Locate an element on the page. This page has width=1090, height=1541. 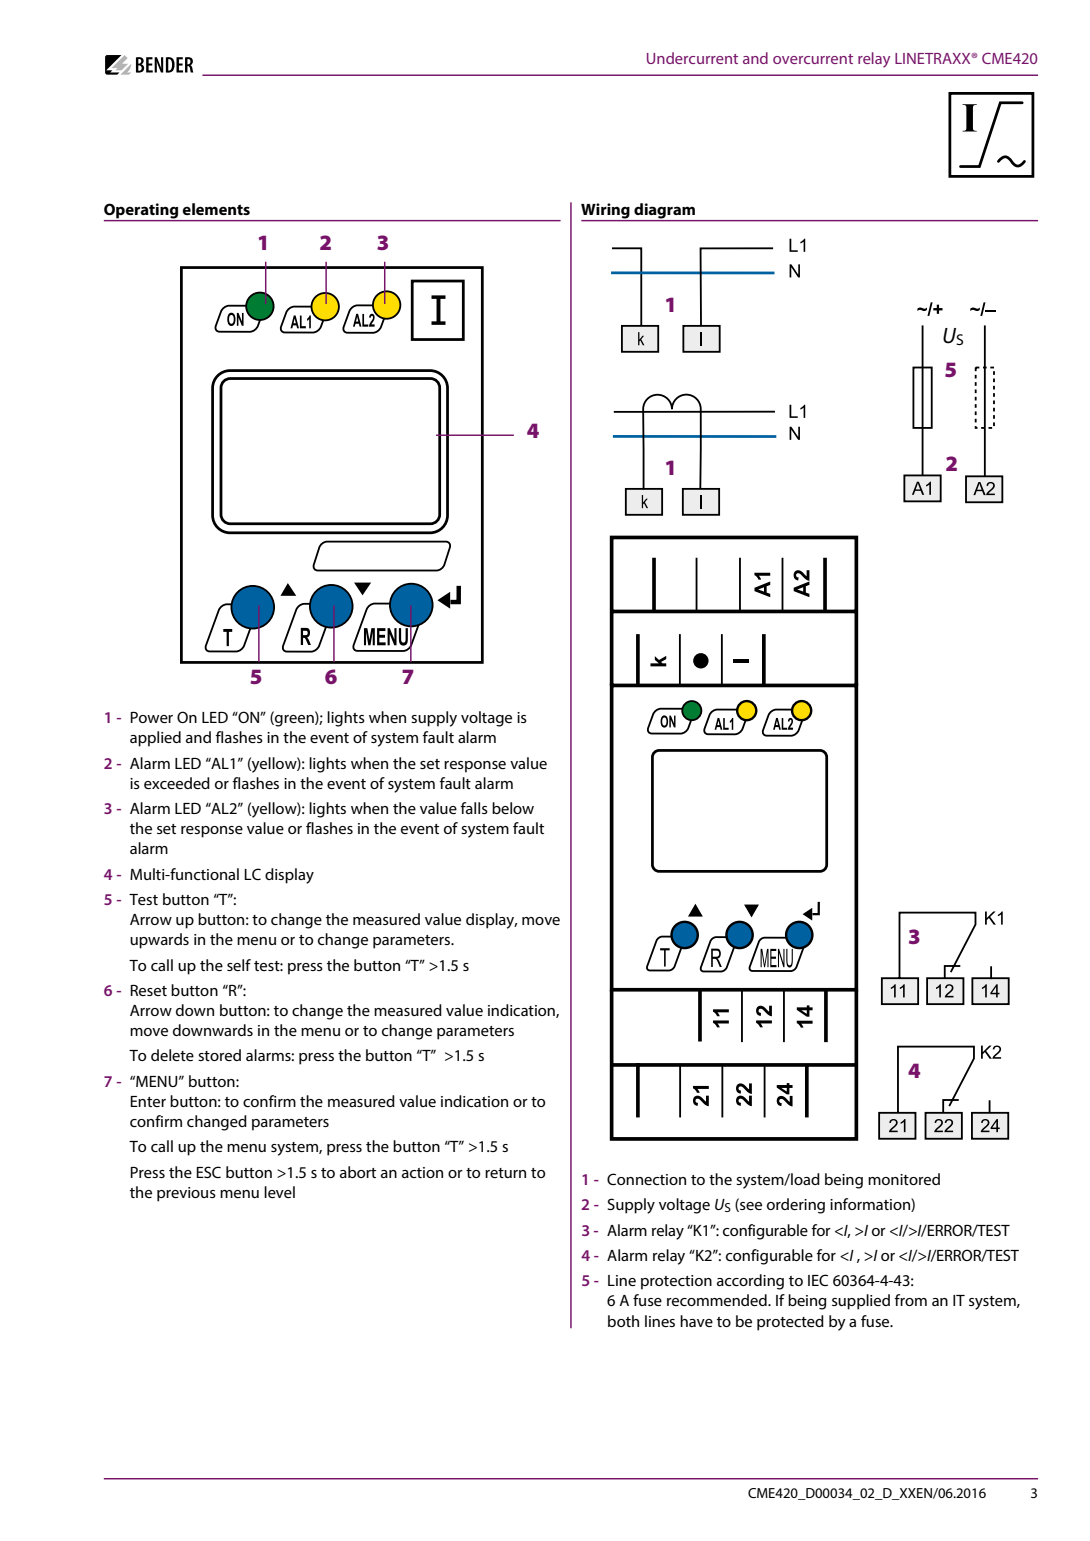
previous is located at coordinates (186, 1194).
